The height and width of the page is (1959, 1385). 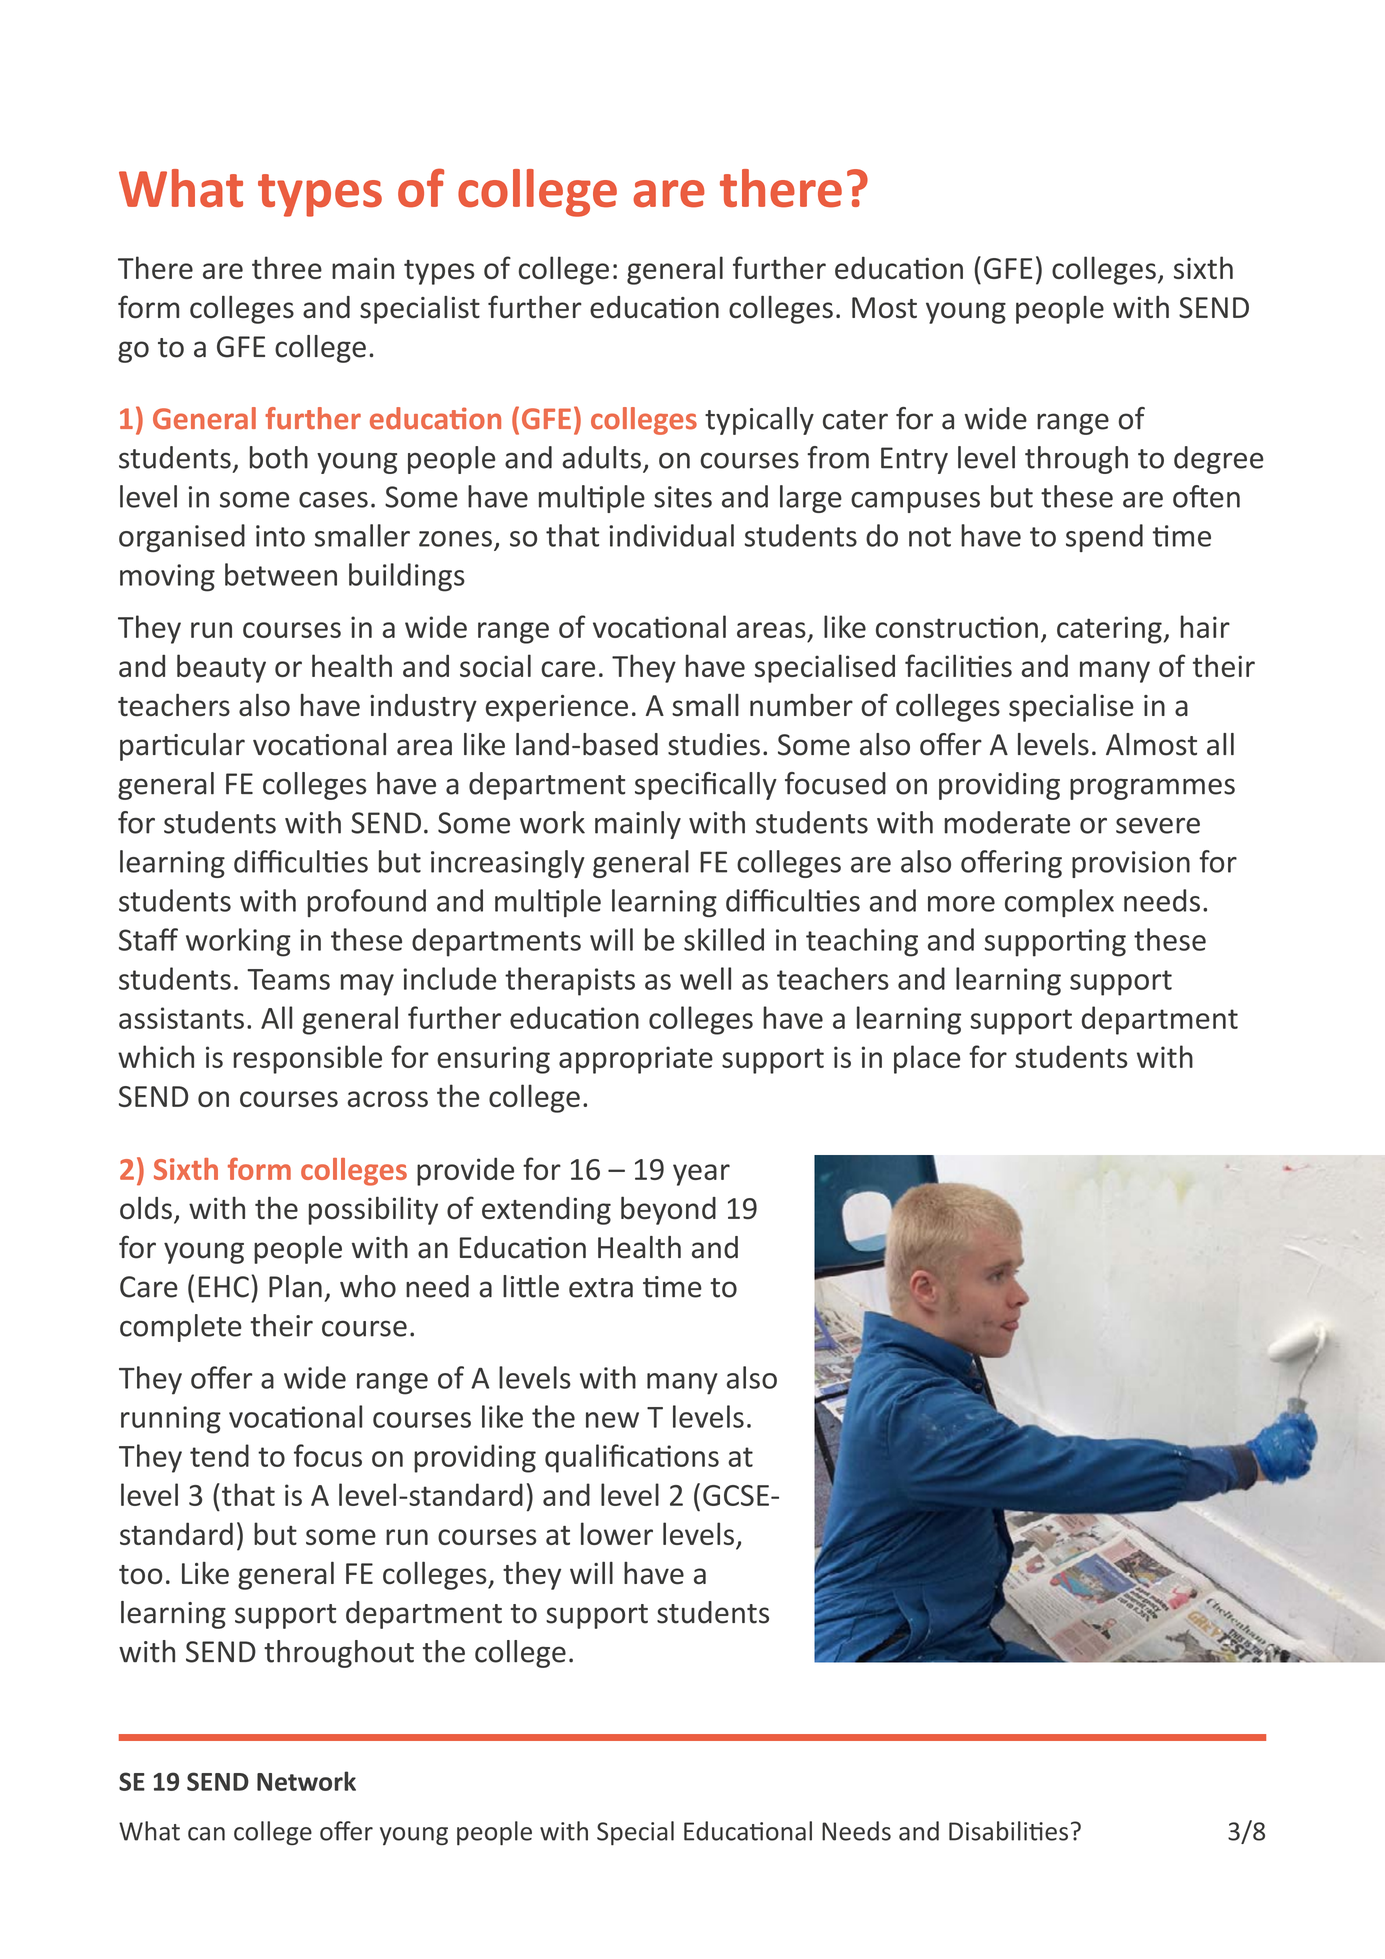 I want to click on Plan, so click(x=295, y=1286).
